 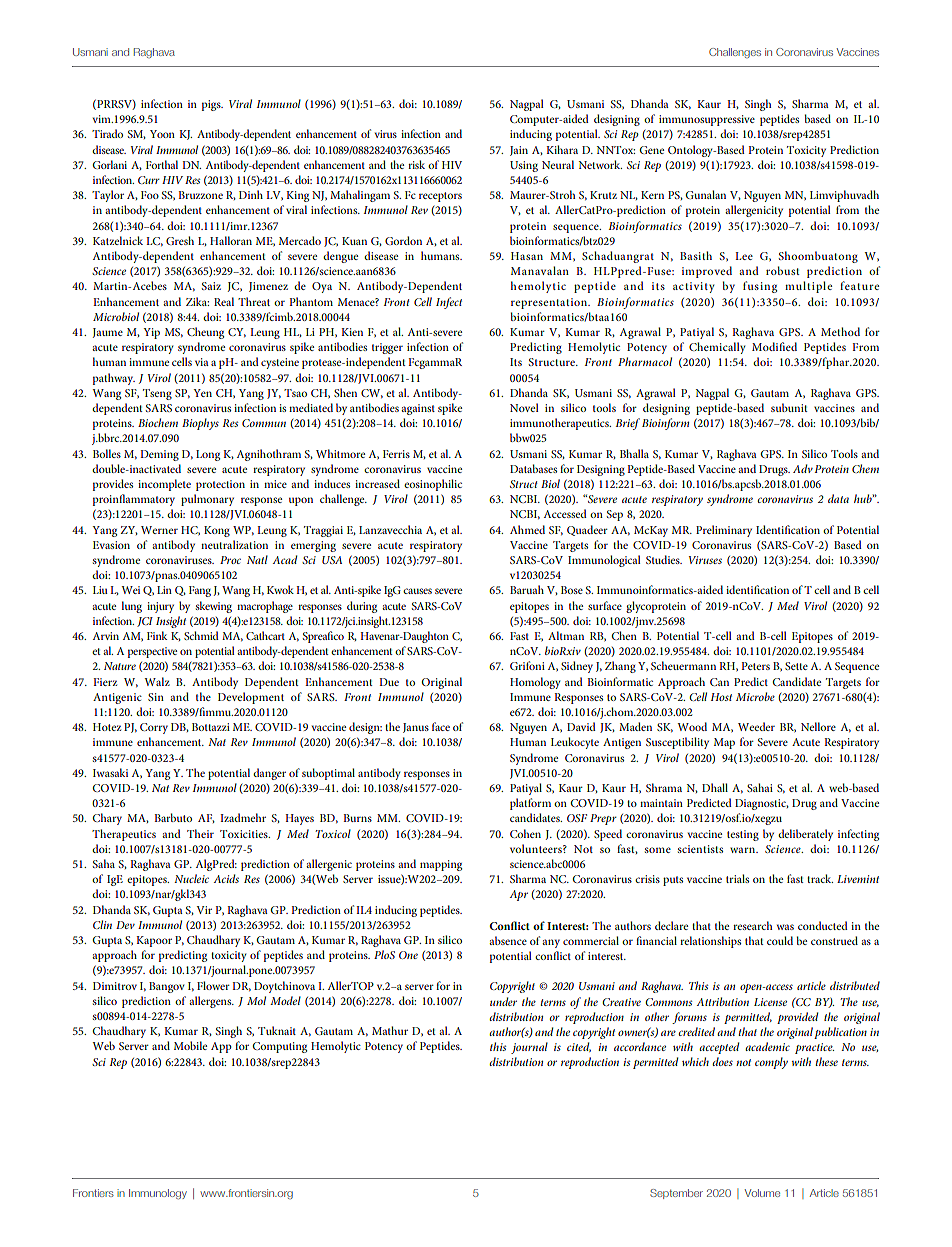 What do you see at coordinates (707, 120) in the screenshot?
I see `immunosuppressive` at bounding box center [707, 120].
